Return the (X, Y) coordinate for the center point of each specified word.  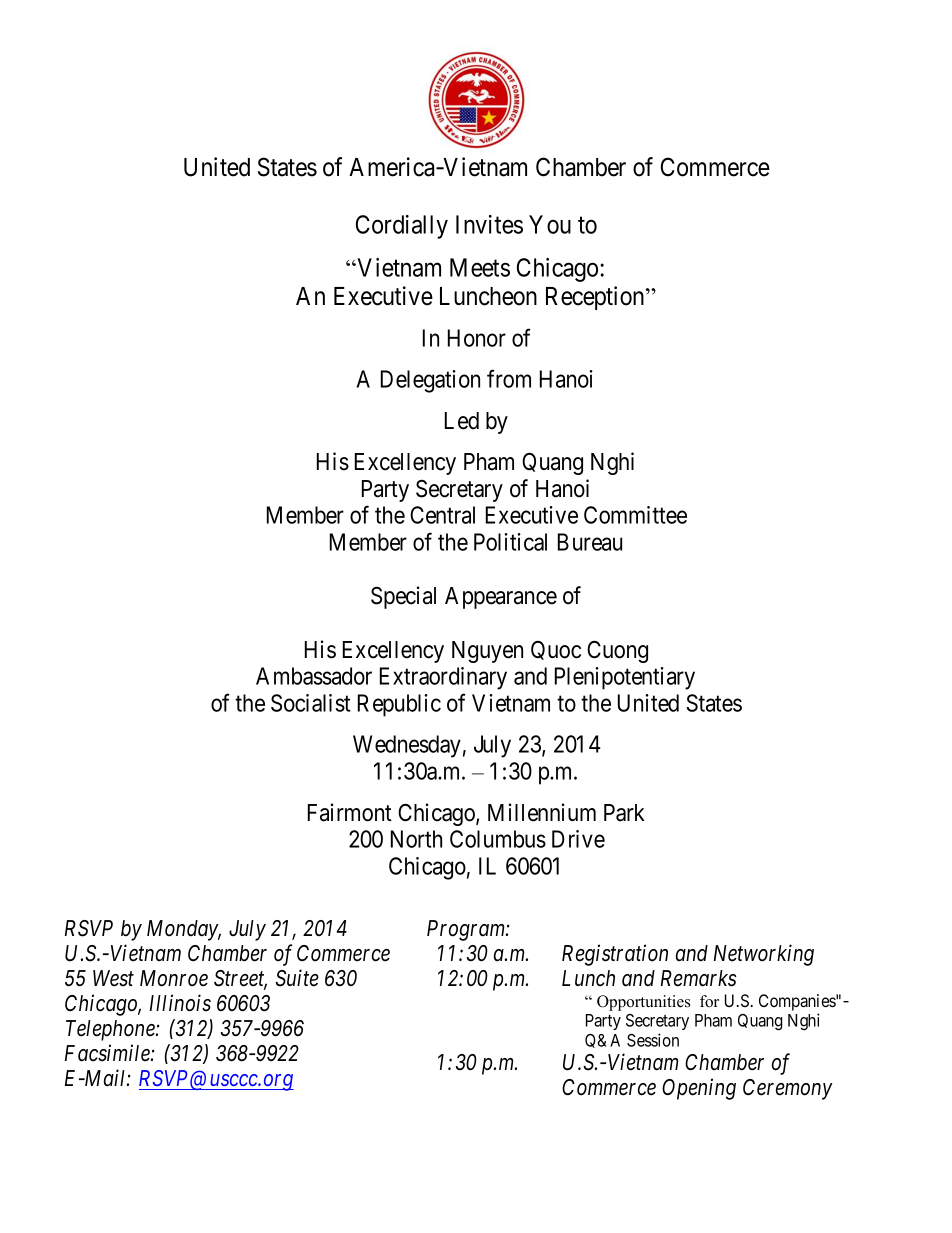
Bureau (590, 542)
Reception (596, 298)
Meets (480, 267)
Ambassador (314, 676)
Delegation (430, 381)
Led (462, 421)
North (416, 839)
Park (624, 813)
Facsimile (108, 1053)
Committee (635, 515)
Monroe (174, 978)
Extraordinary (443, 678)
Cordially (402, 227)
